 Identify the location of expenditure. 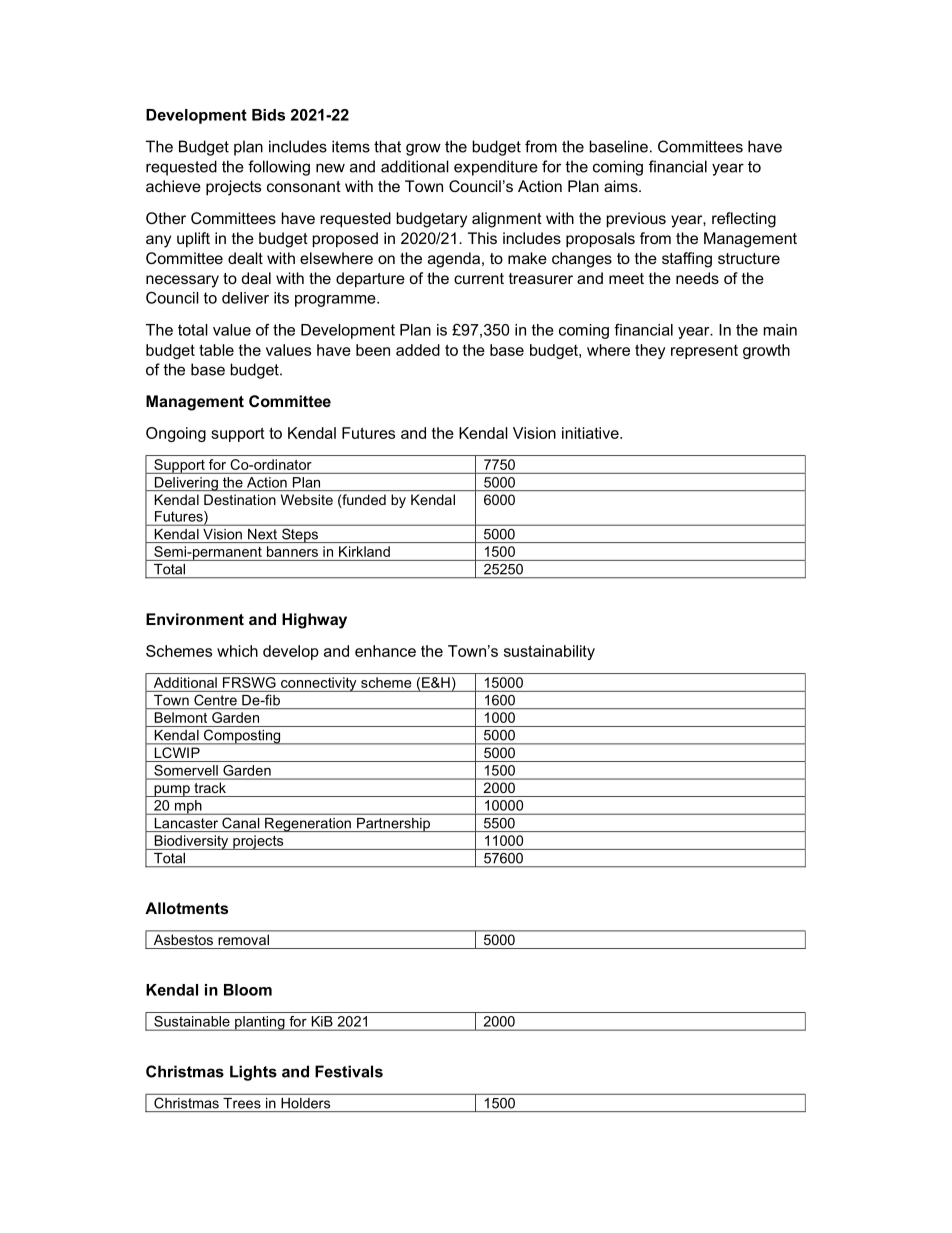
(496, 168).
